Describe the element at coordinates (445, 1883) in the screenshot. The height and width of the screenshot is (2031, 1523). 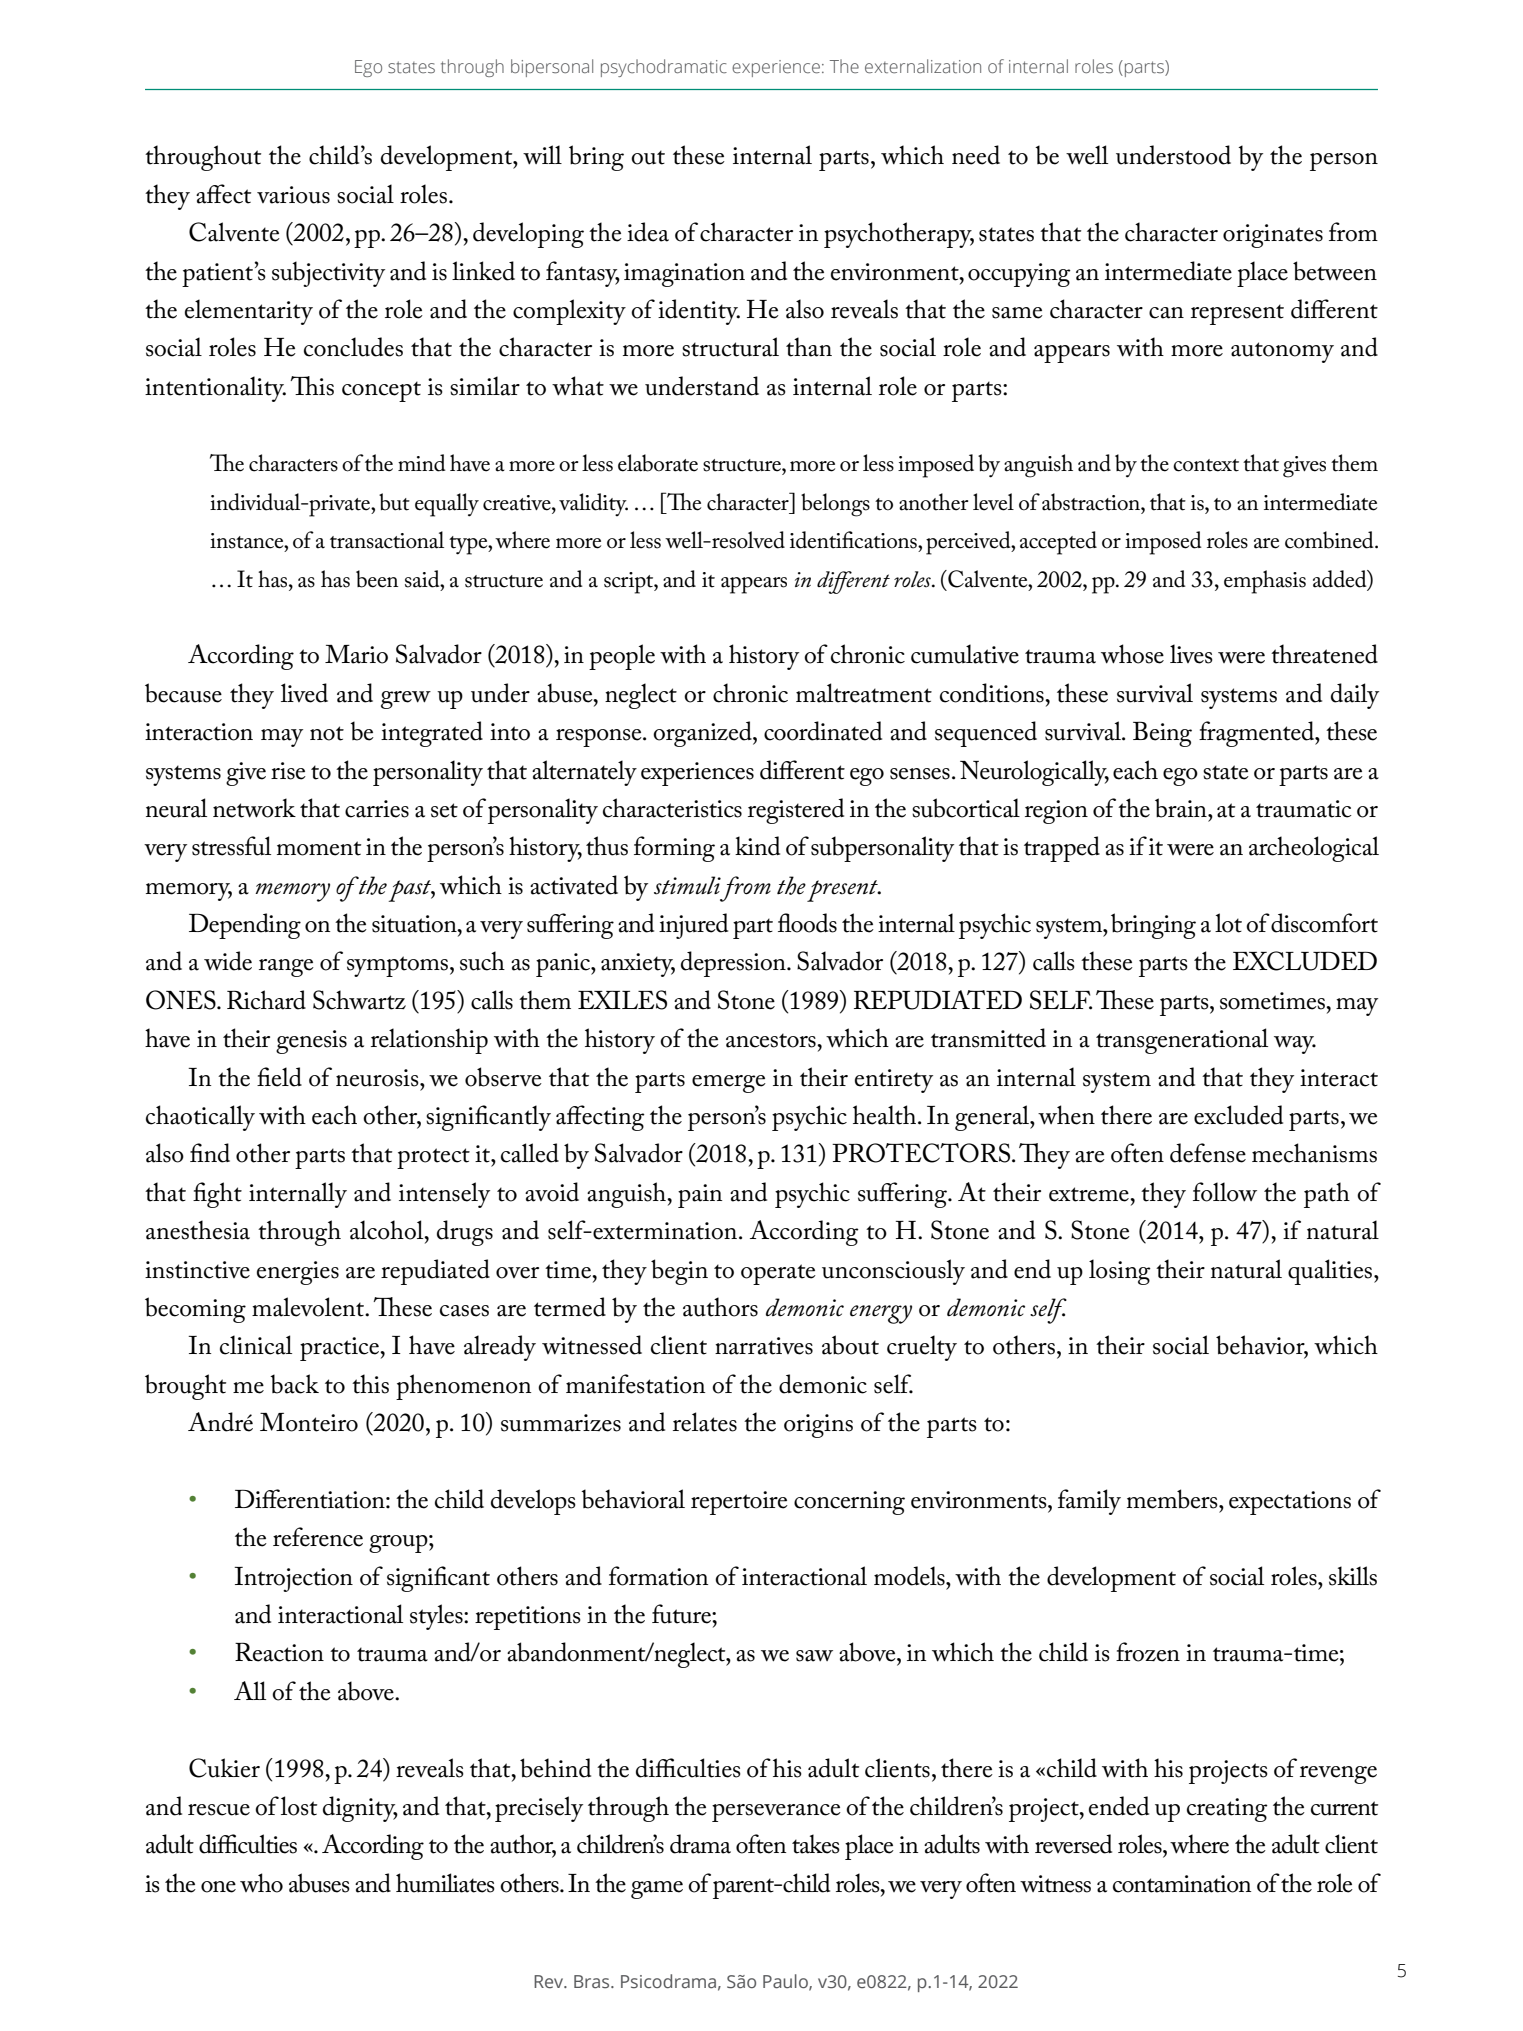
I see `humiliates` at that location.
